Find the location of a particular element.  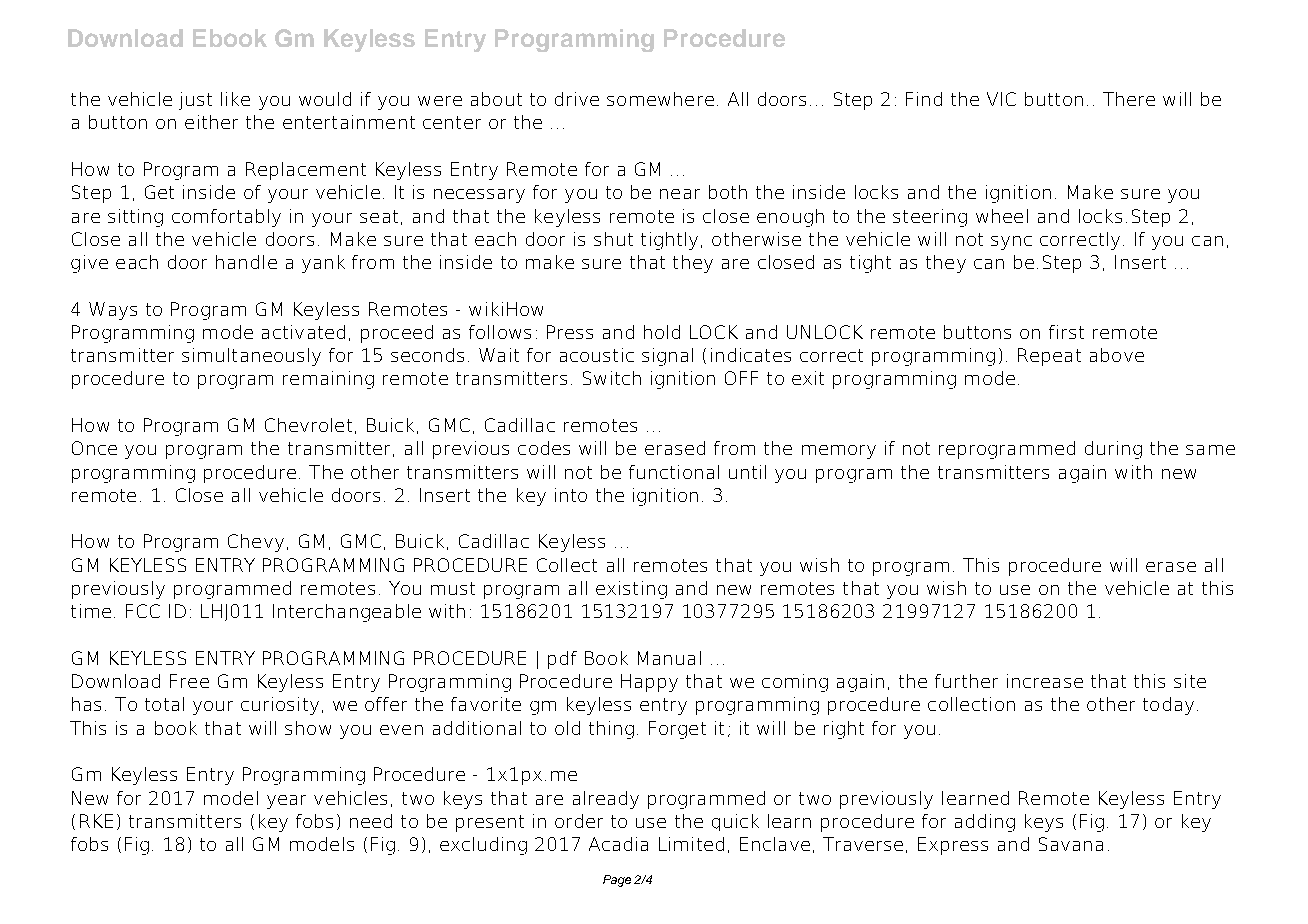

adding is located at coordinates (985, 823).
